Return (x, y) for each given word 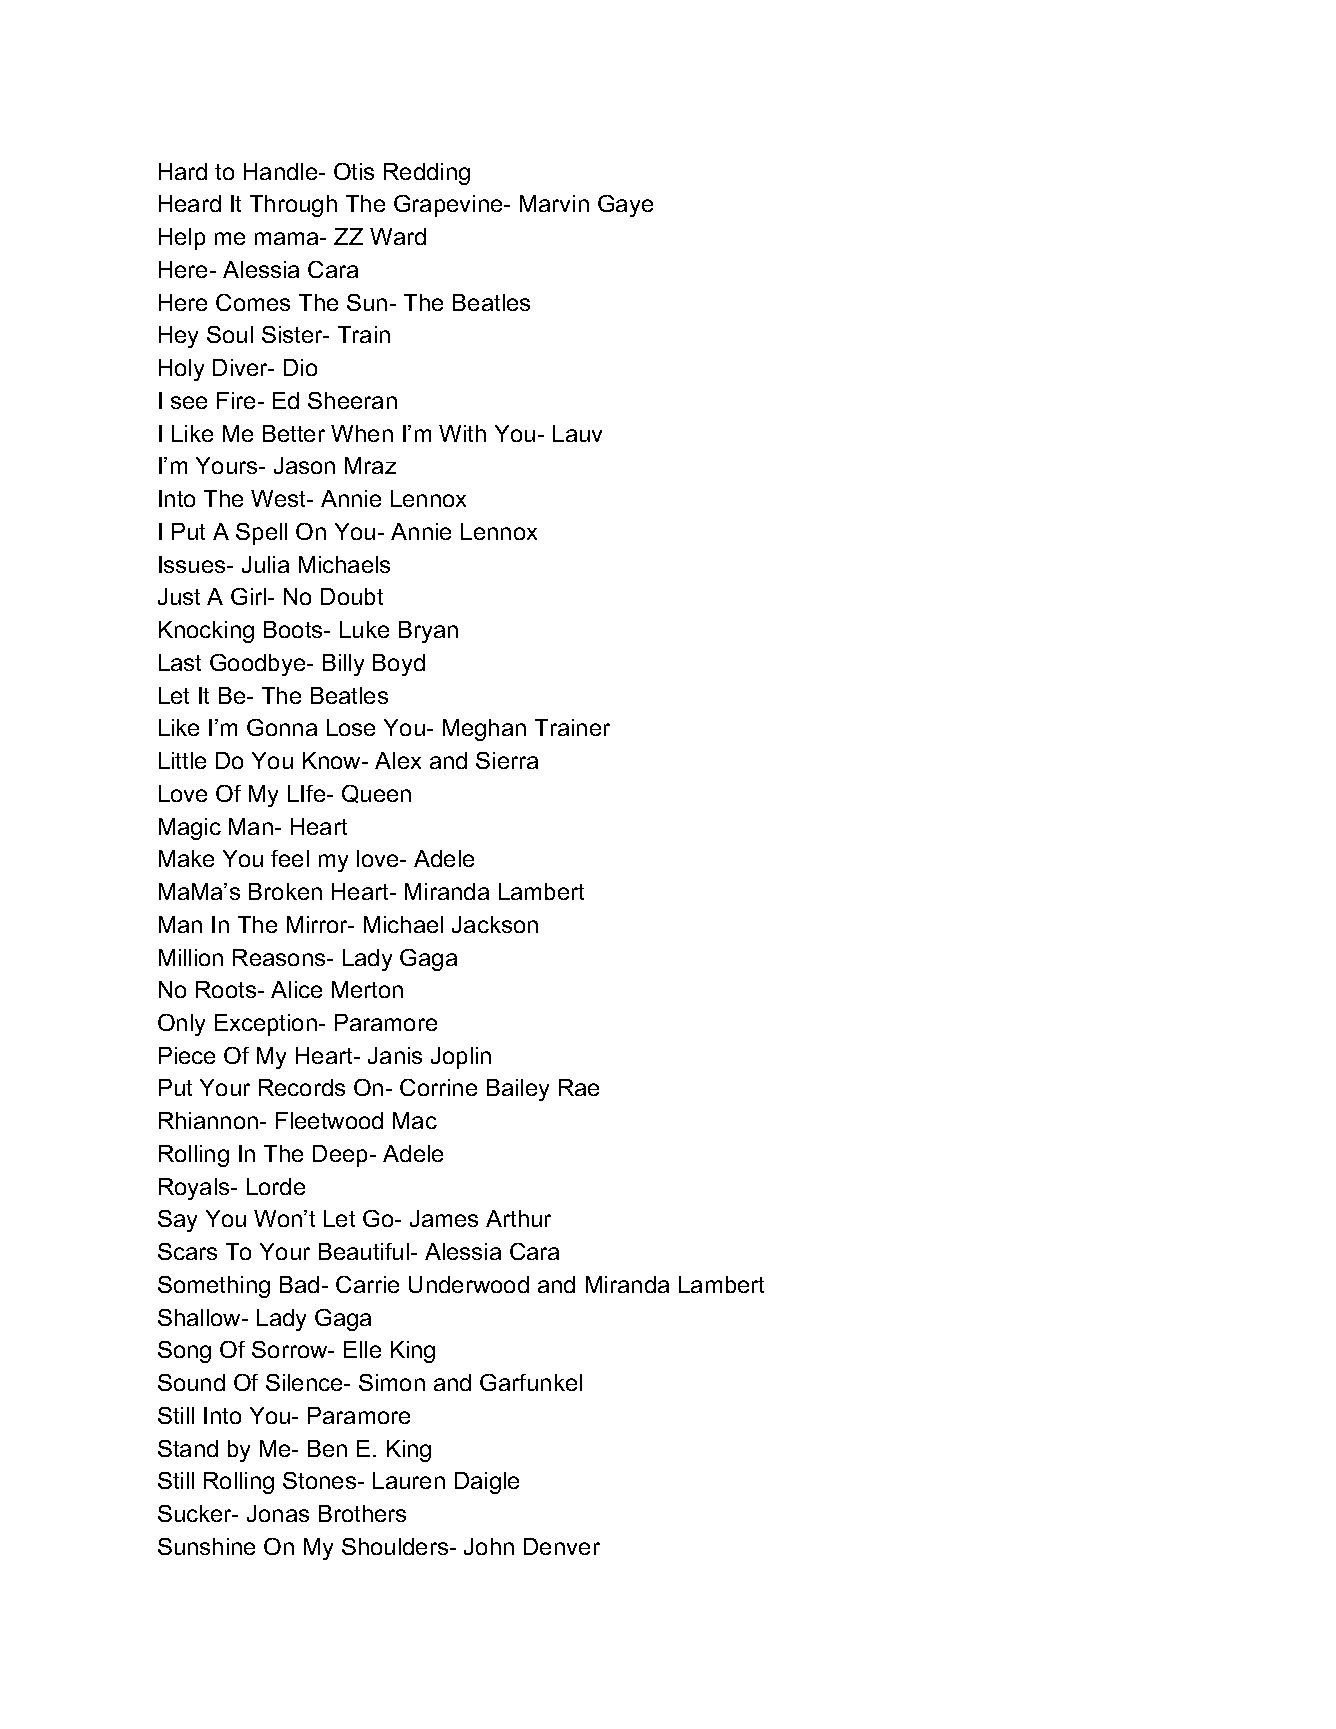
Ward (398, 236)
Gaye (625, 206)
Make (186, 858)
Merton (367, 989)
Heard (190, 203)
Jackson (495, 924)
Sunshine (206, 1546)
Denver (562, 1546)
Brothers (362, 1513)
